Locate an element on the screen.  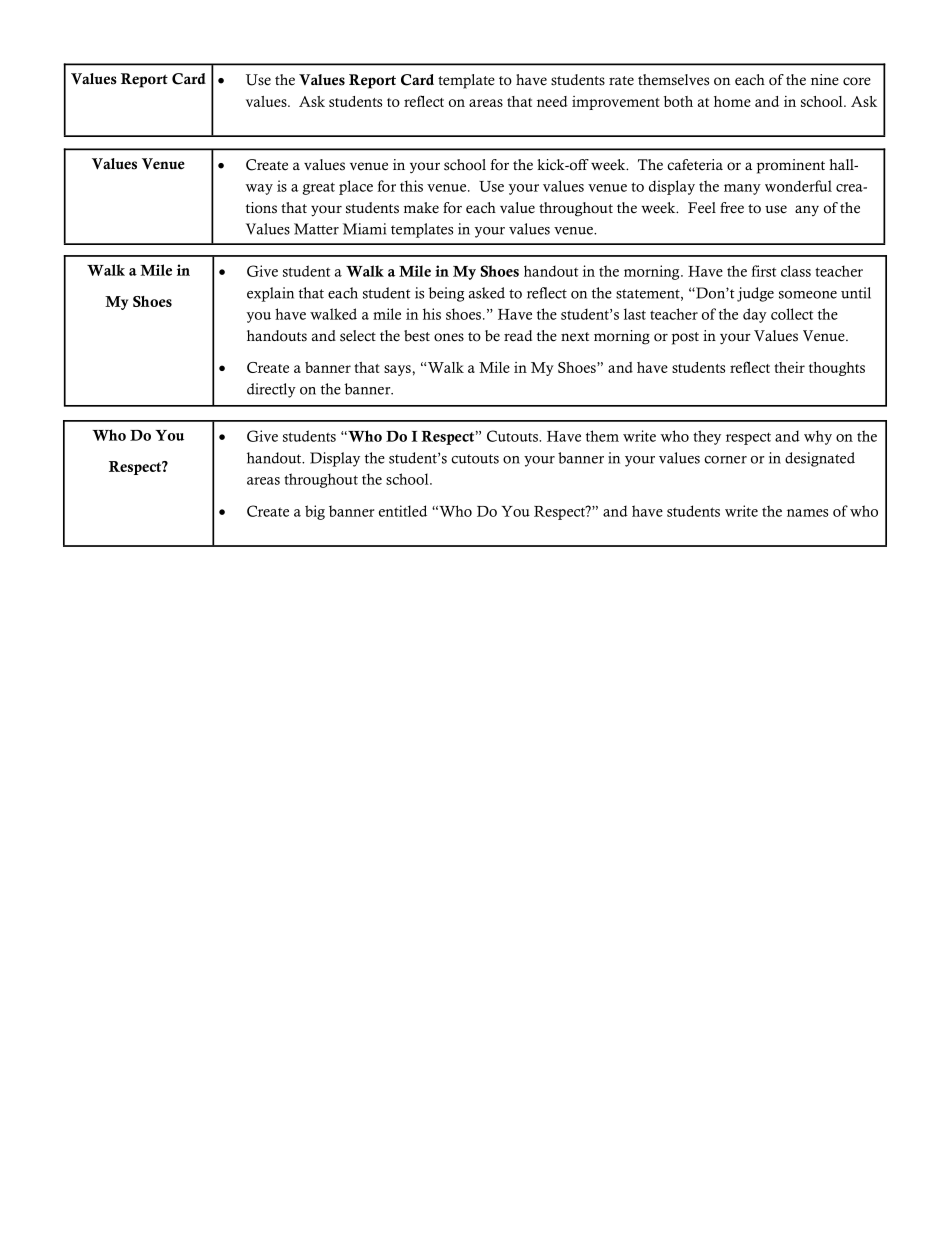
improvement is located at coordinates (616, 103).
